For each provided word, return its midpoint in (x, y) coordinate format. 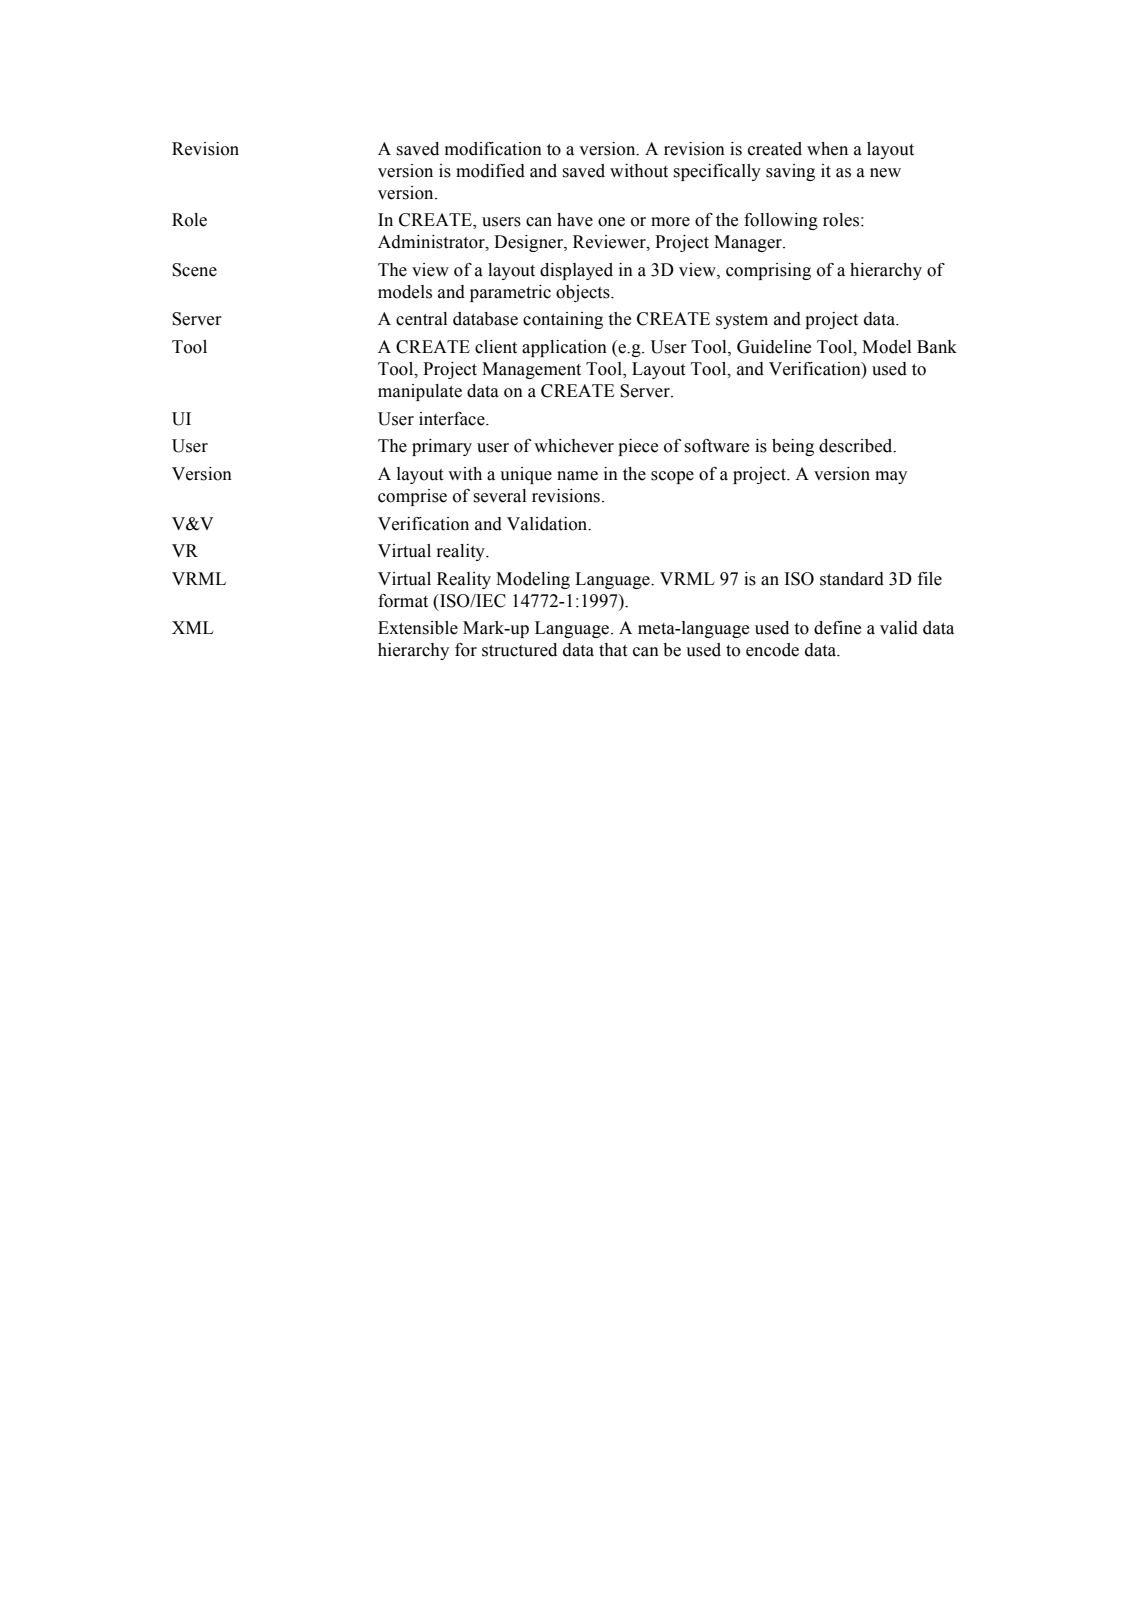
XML (193, 627)
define (837, 628)
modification (493, 149)
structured (519, 650)
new (885, 173)
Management (531, 370)
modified (490, 171)
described (857, 446)
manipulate (420, 392)
